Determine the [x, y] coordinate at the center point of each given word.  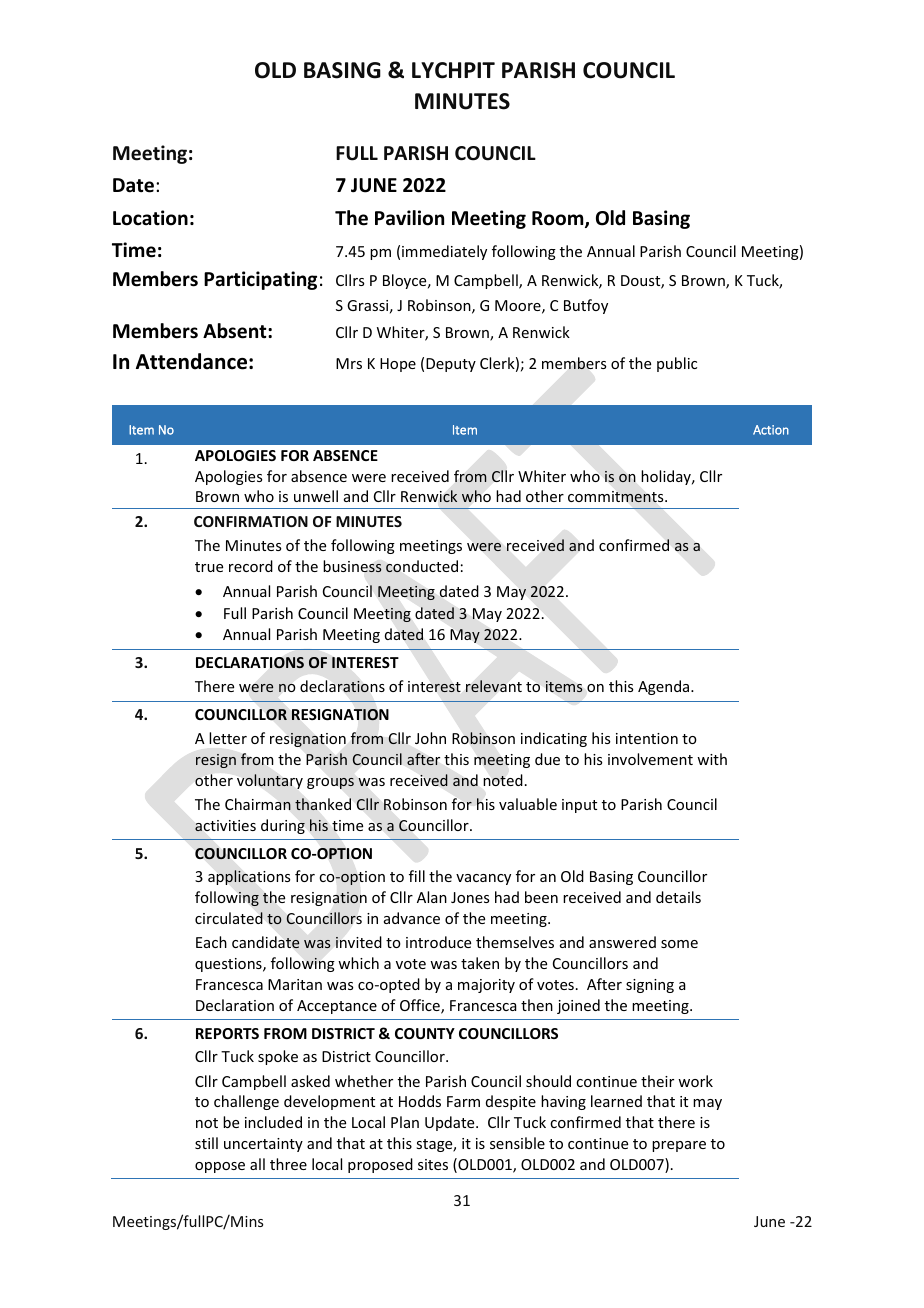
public [677, 364]
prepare [679, 1146]
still [206, 1143]
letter [228, 738]
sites [433, 1164]
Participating [260, 280]
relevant [494, 686]
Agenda [665, 687]
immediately [444, 252]
